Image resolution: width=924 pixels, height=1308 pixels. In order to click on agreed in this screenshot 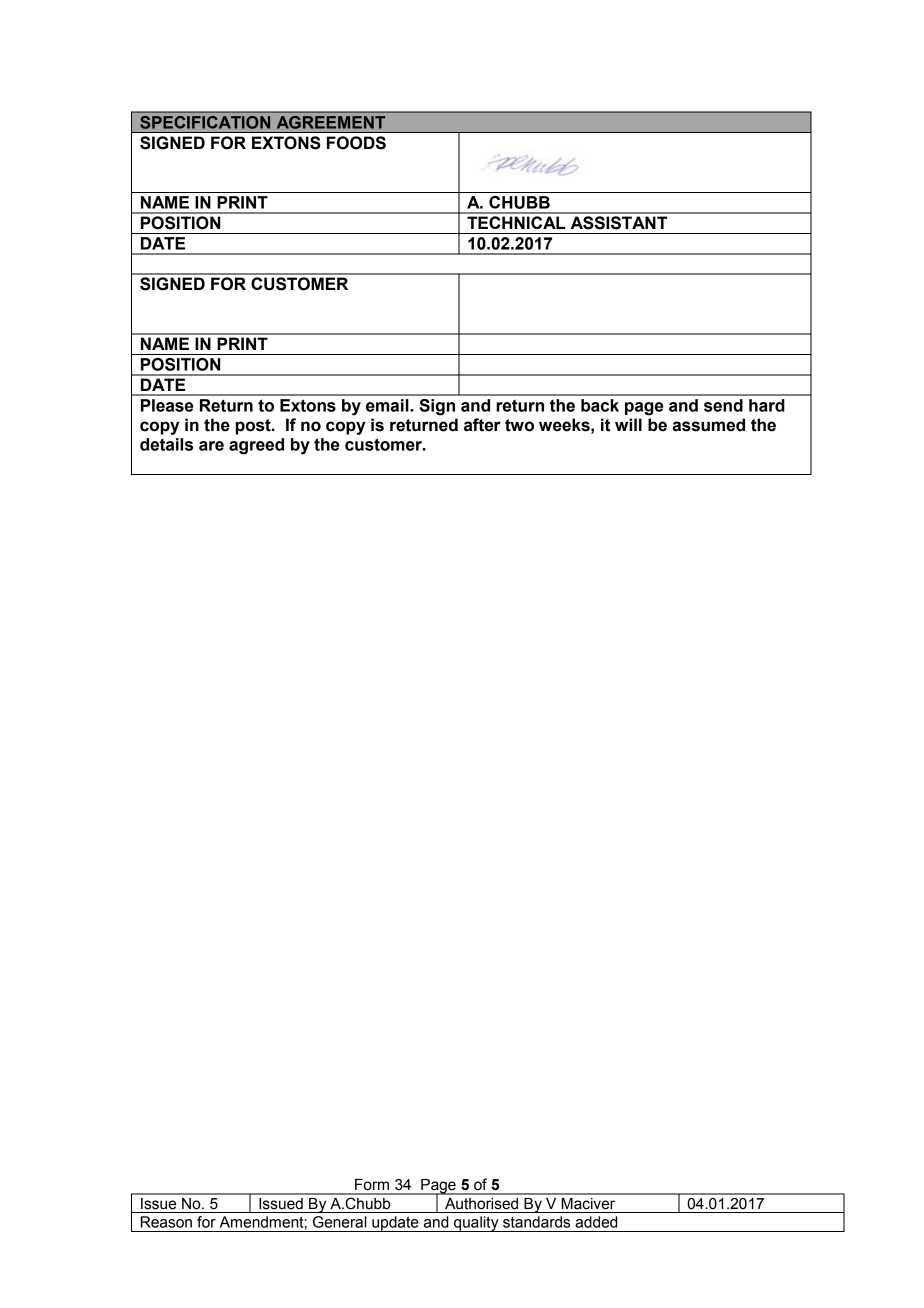, I will do `click(256, 446)`.
